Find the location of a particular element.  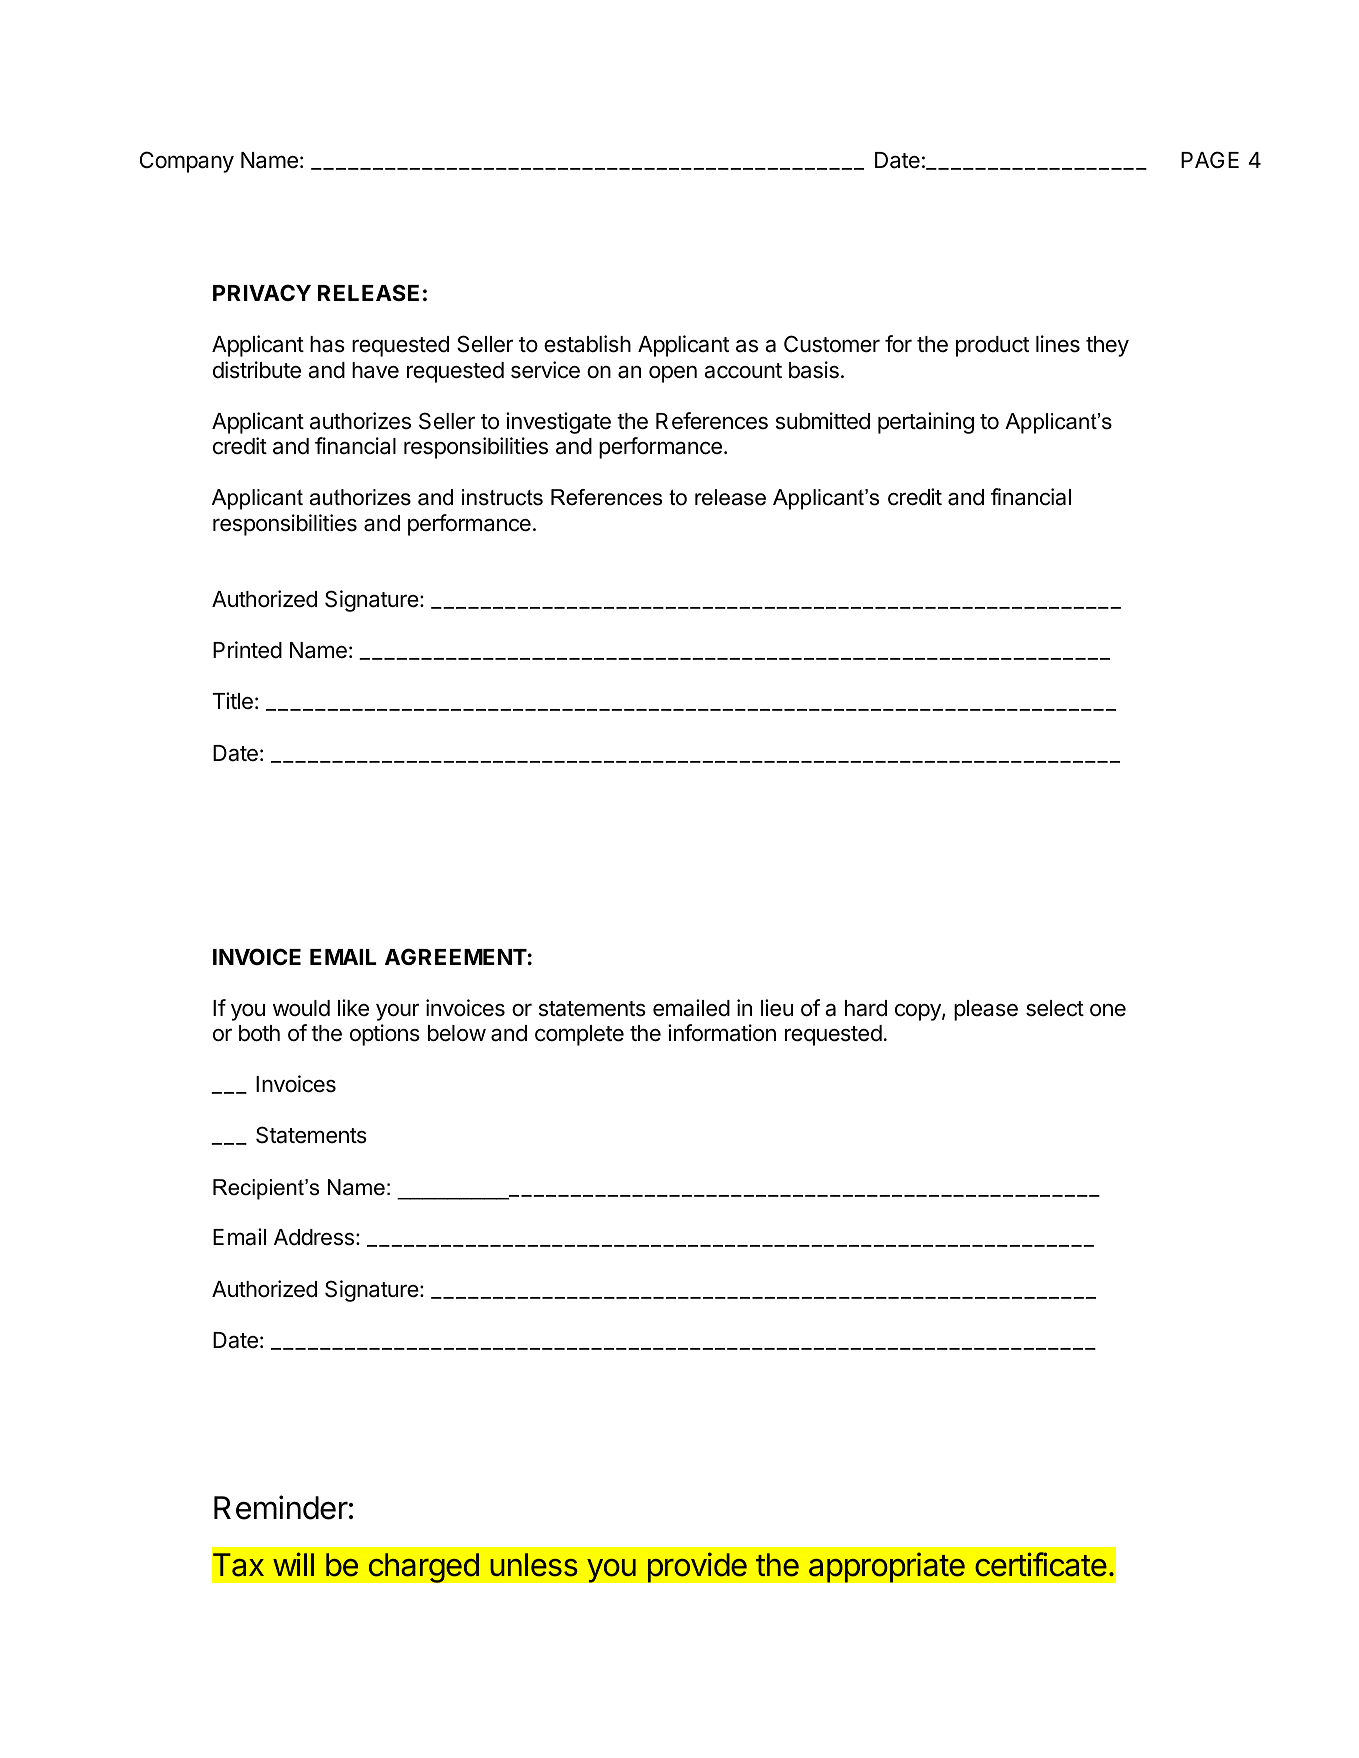

PAGE is located at coordinates (1210, 159).
